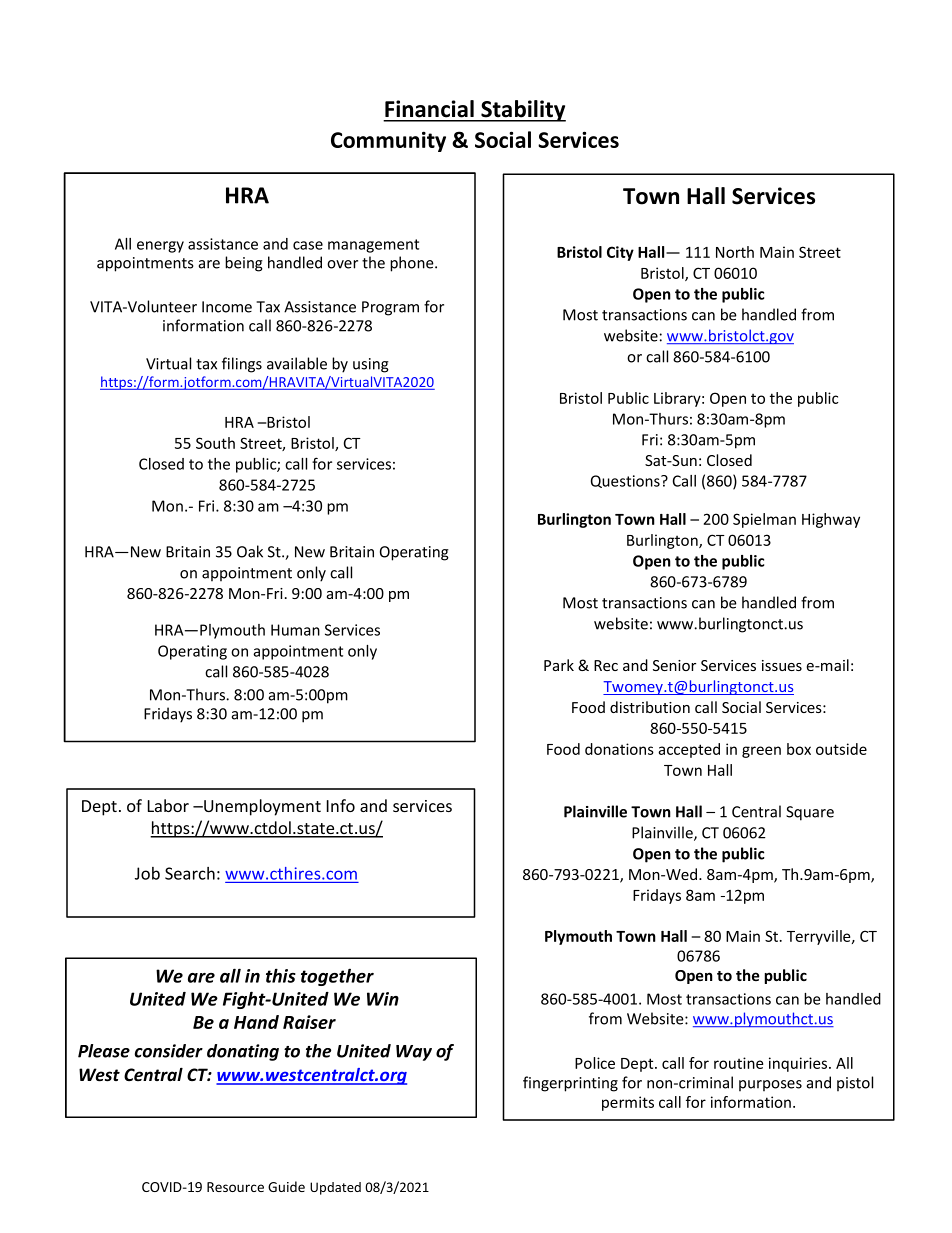  What do you see at coordinates (831, 520) in the screenshot?
I see `Highway` at bounding box center [831, 520].
